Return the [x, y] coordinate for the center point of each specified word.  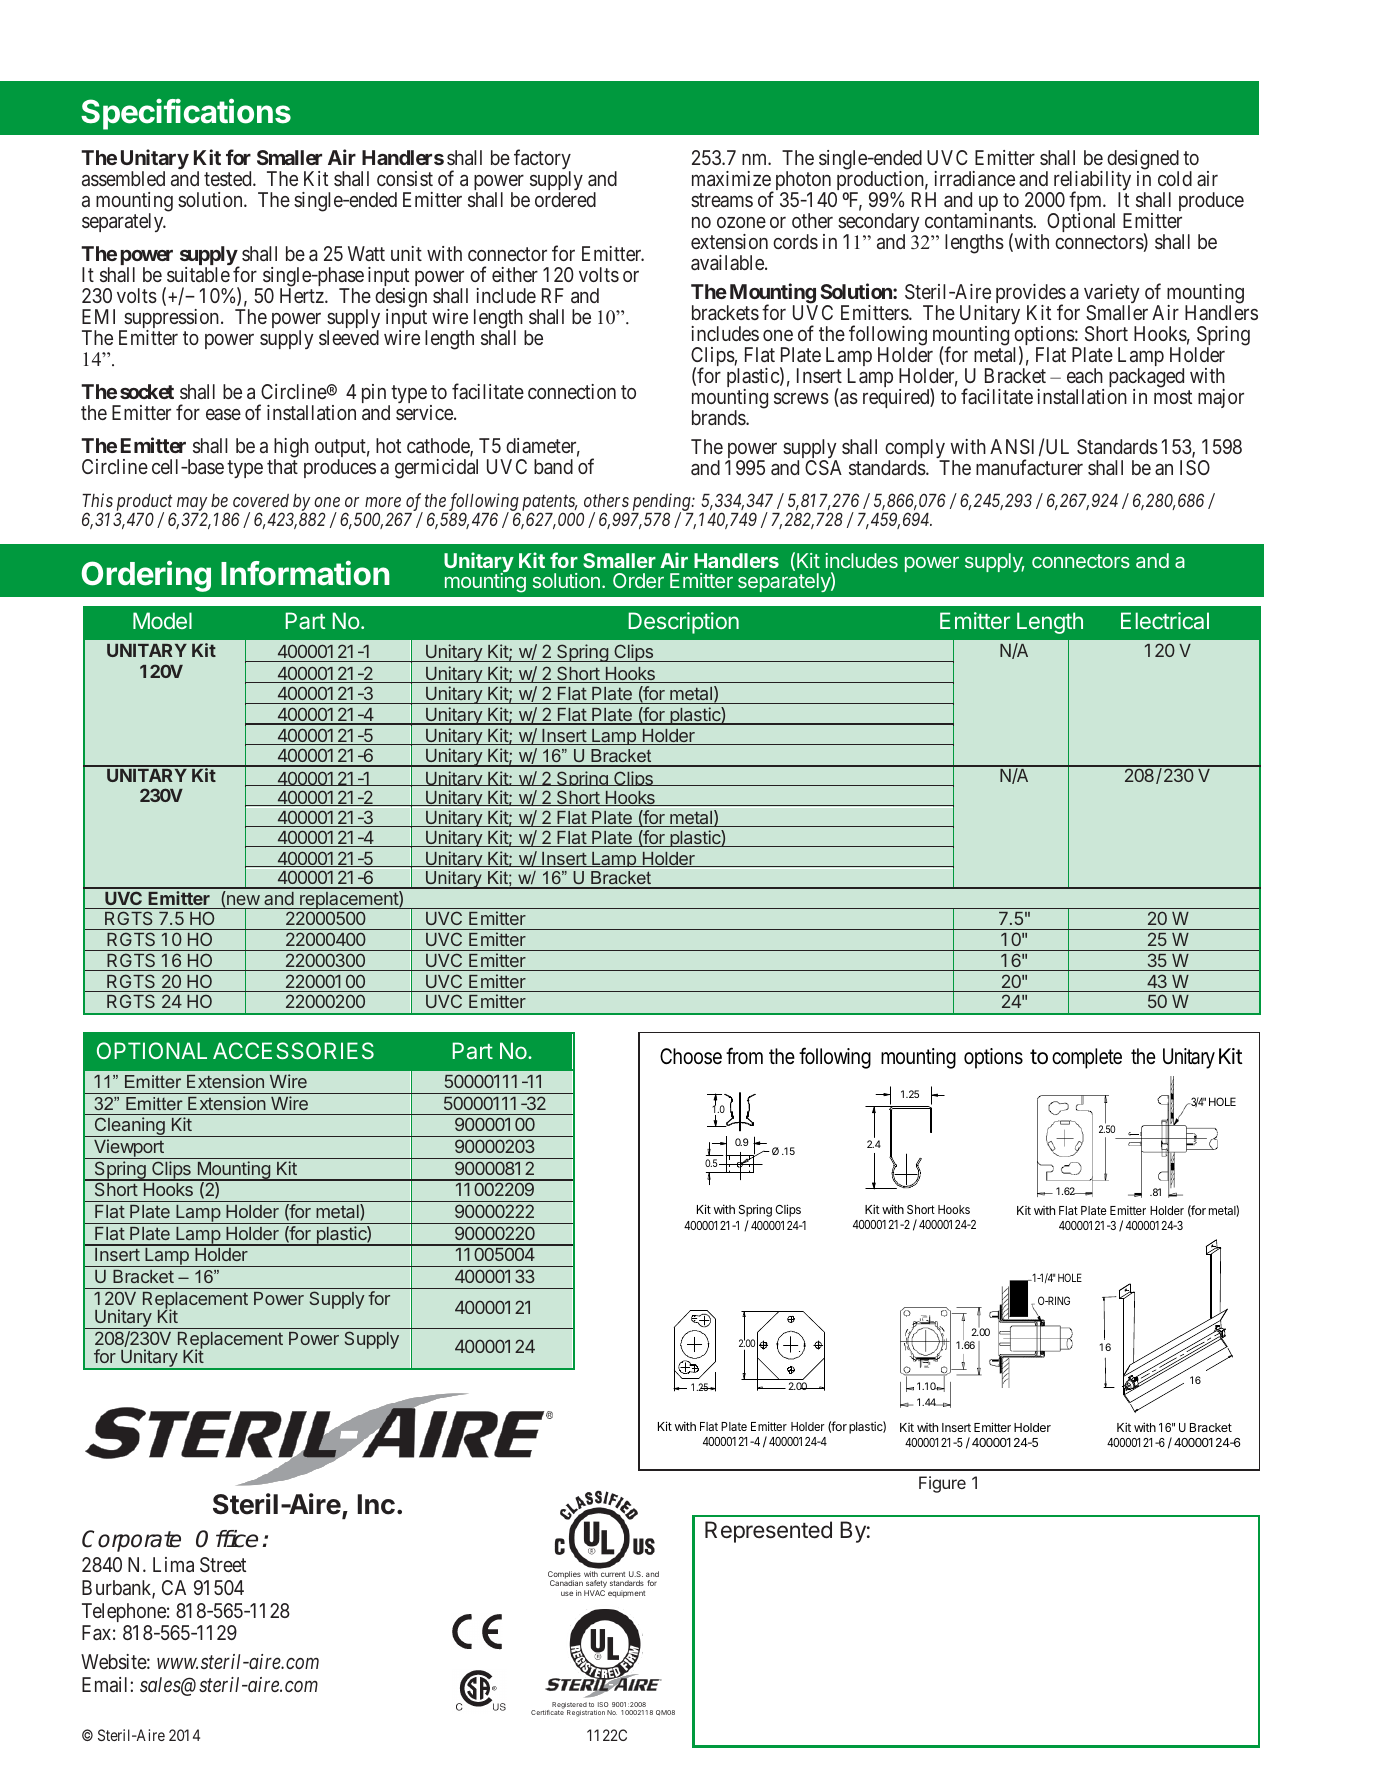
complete [1087, 1058]
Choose [691, 1056]
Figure [942, 1484]
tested [229, 178]
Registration [586, 1713]
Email [106, 1684]
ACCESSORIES [293, 1050]
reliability [1091, 182]
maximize [731, 178]
